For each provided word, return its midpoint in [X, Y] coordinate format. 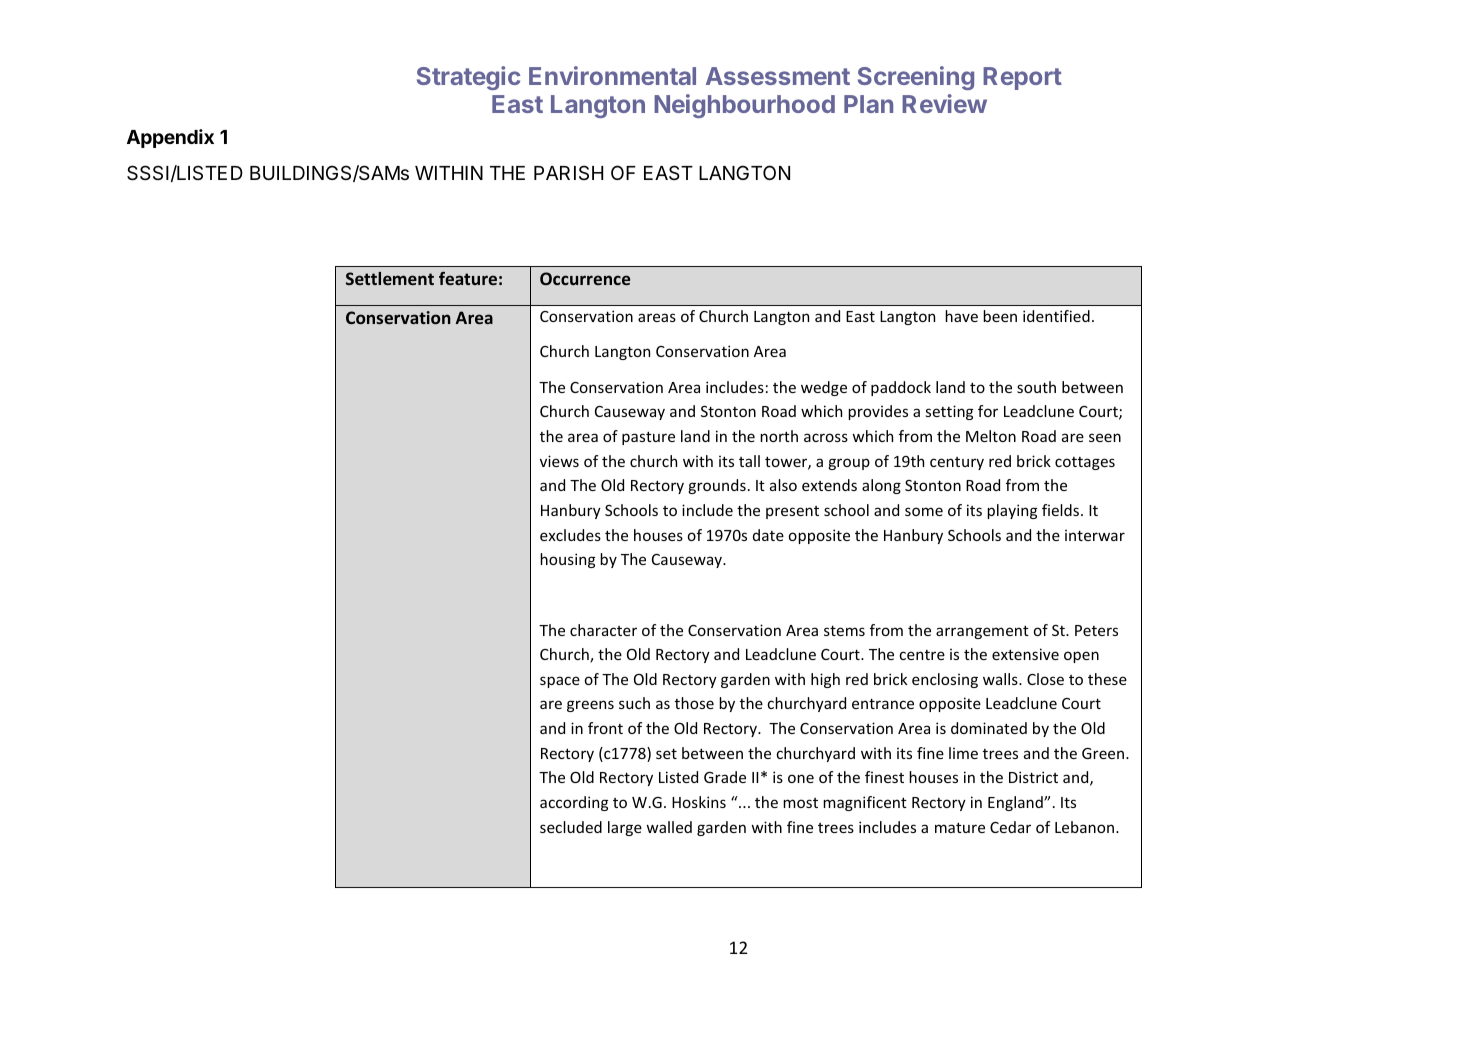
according [574, 803]
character [603, 630]
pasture [648, 438]
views [559, 461]
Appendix [170, 138]
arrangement [982, 632]
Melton [991, 436]
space [560, 682]
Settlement [390, 278]
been [1000, 316]
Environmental [612, 75]
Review [944, 103]
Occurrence [585, 278]
